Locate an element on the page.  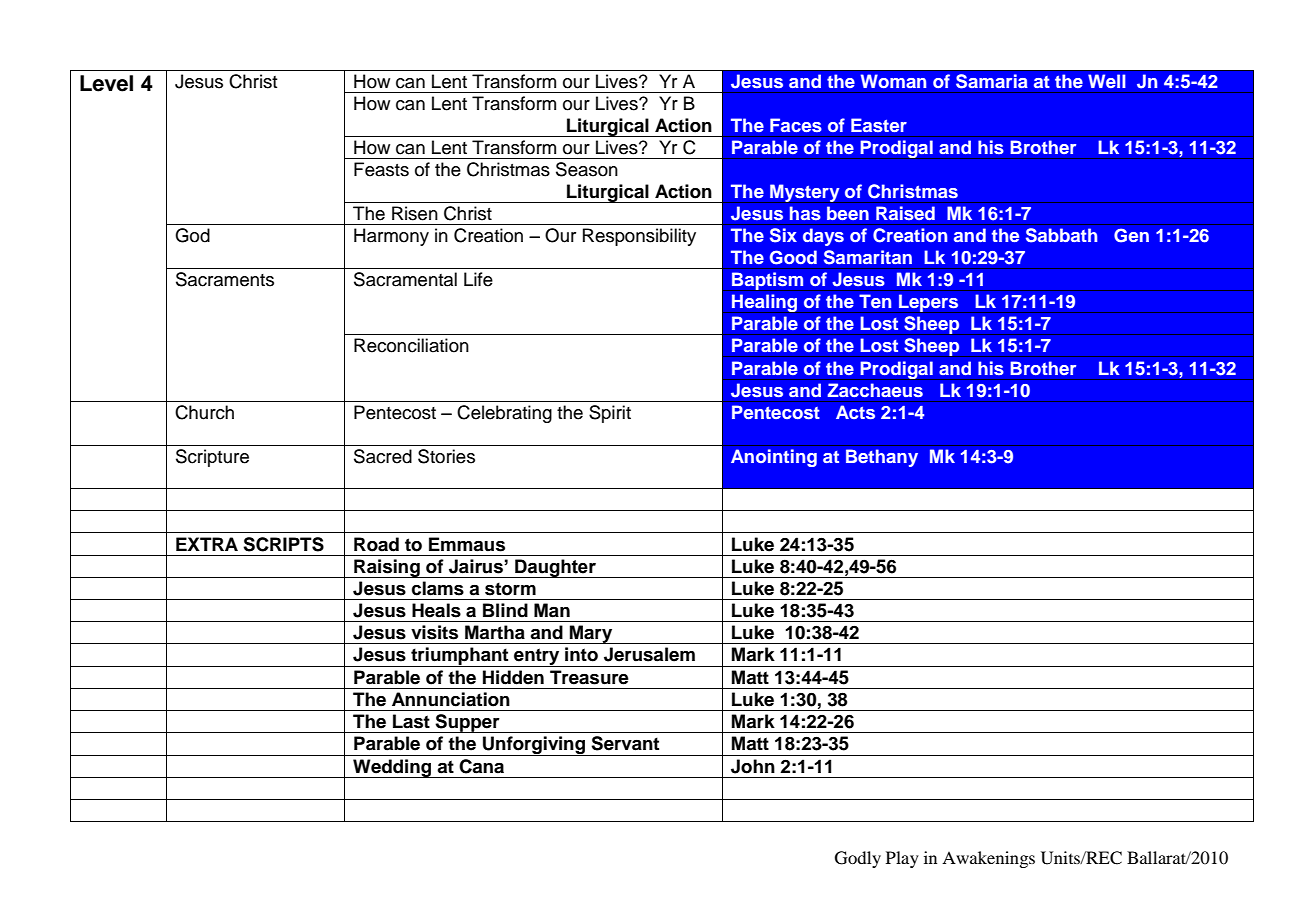
Season is located at coordinates (587, 169).
